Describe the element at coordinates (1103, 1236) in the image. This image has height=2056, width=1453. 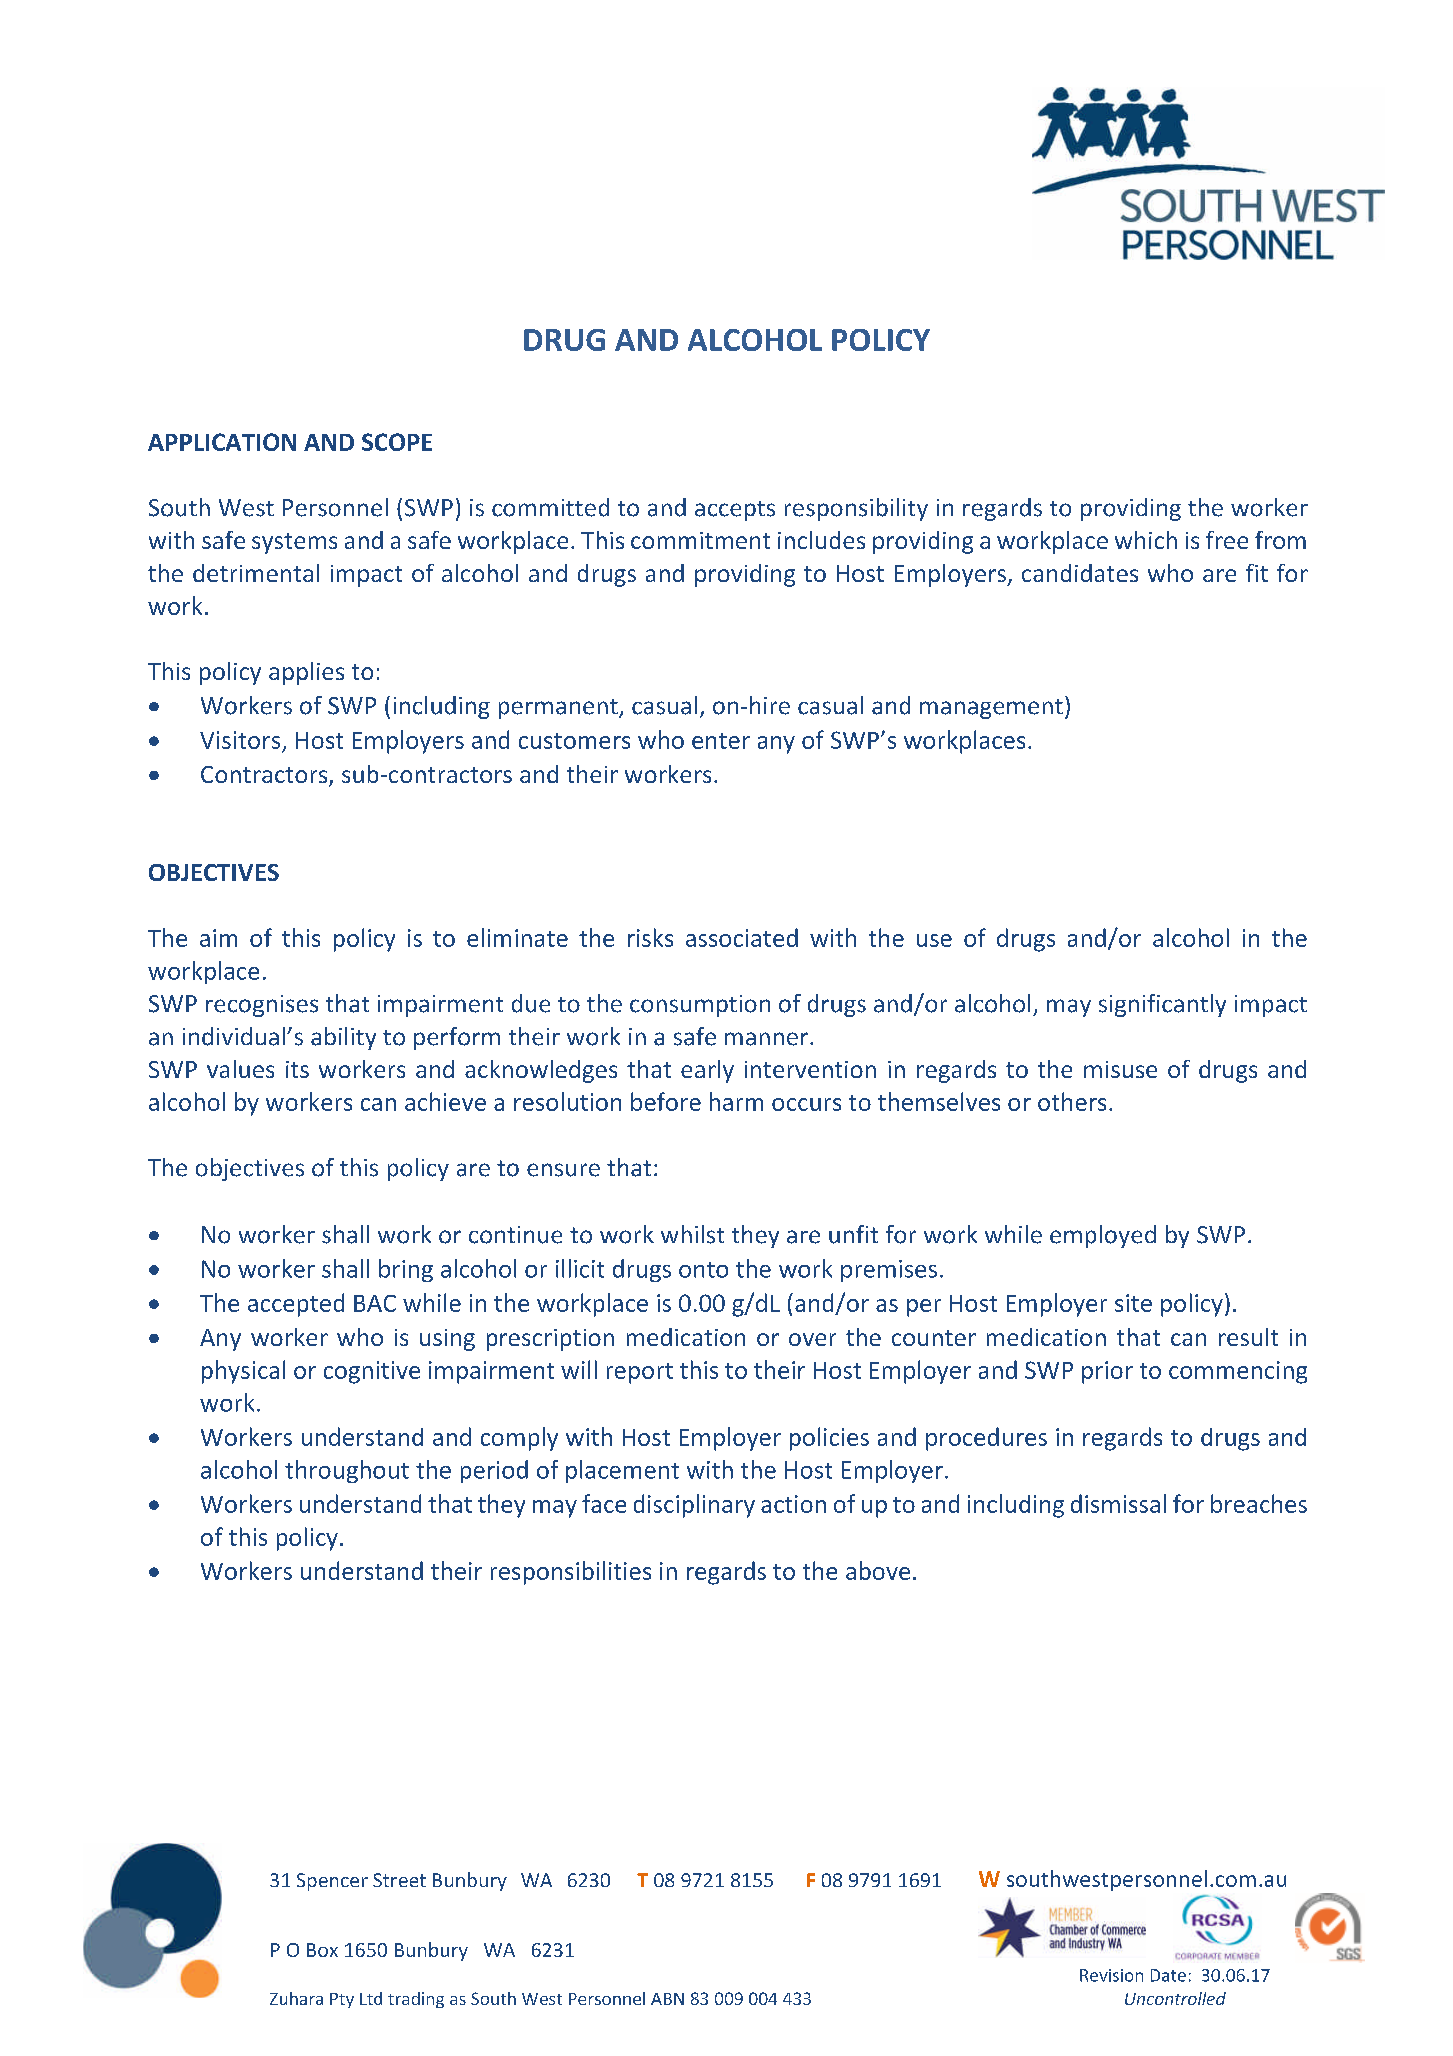
I see `employed` at that location.
